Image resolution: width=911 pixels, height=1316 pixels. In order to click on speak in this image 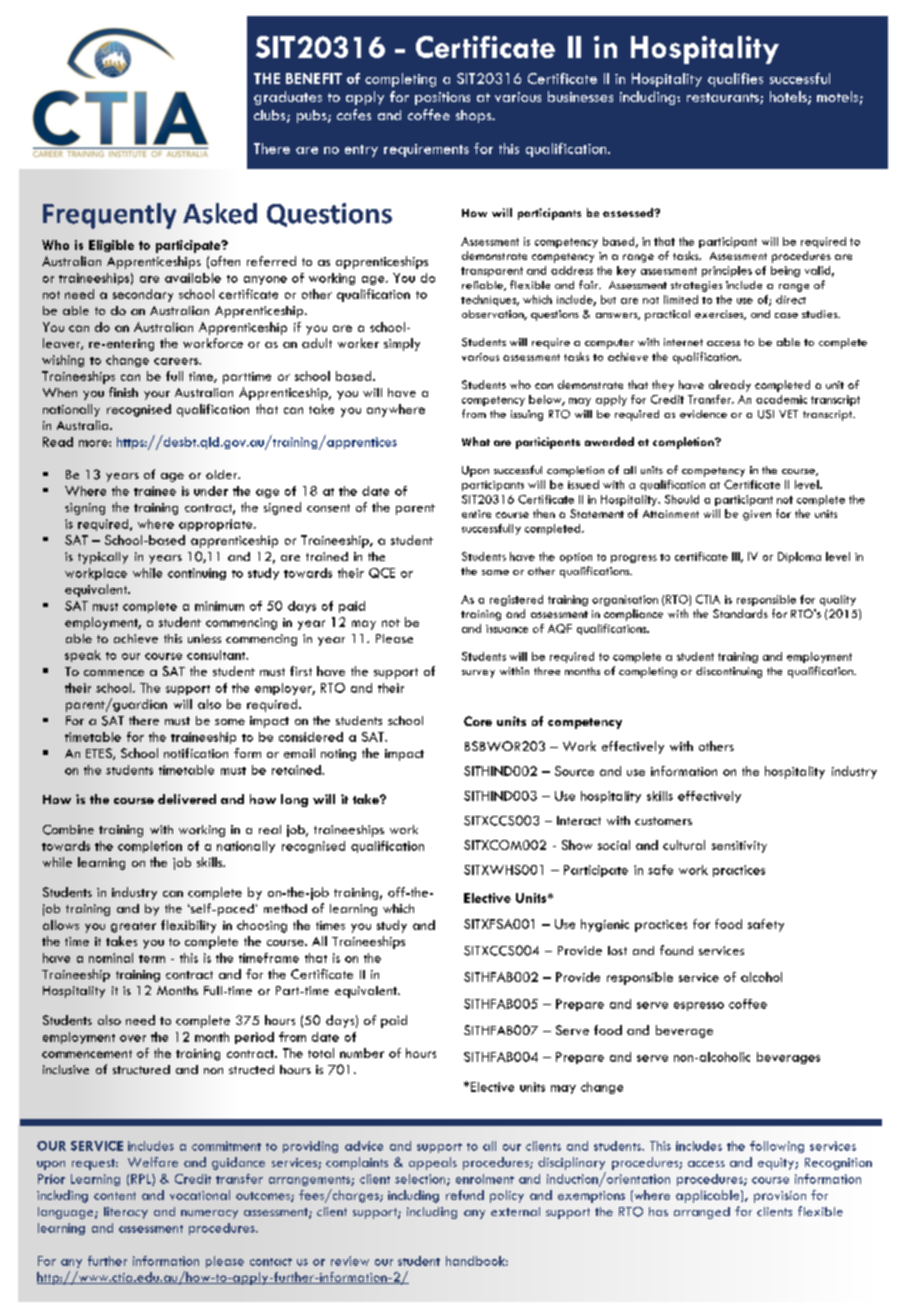, I will do `click(83, 656)`.
